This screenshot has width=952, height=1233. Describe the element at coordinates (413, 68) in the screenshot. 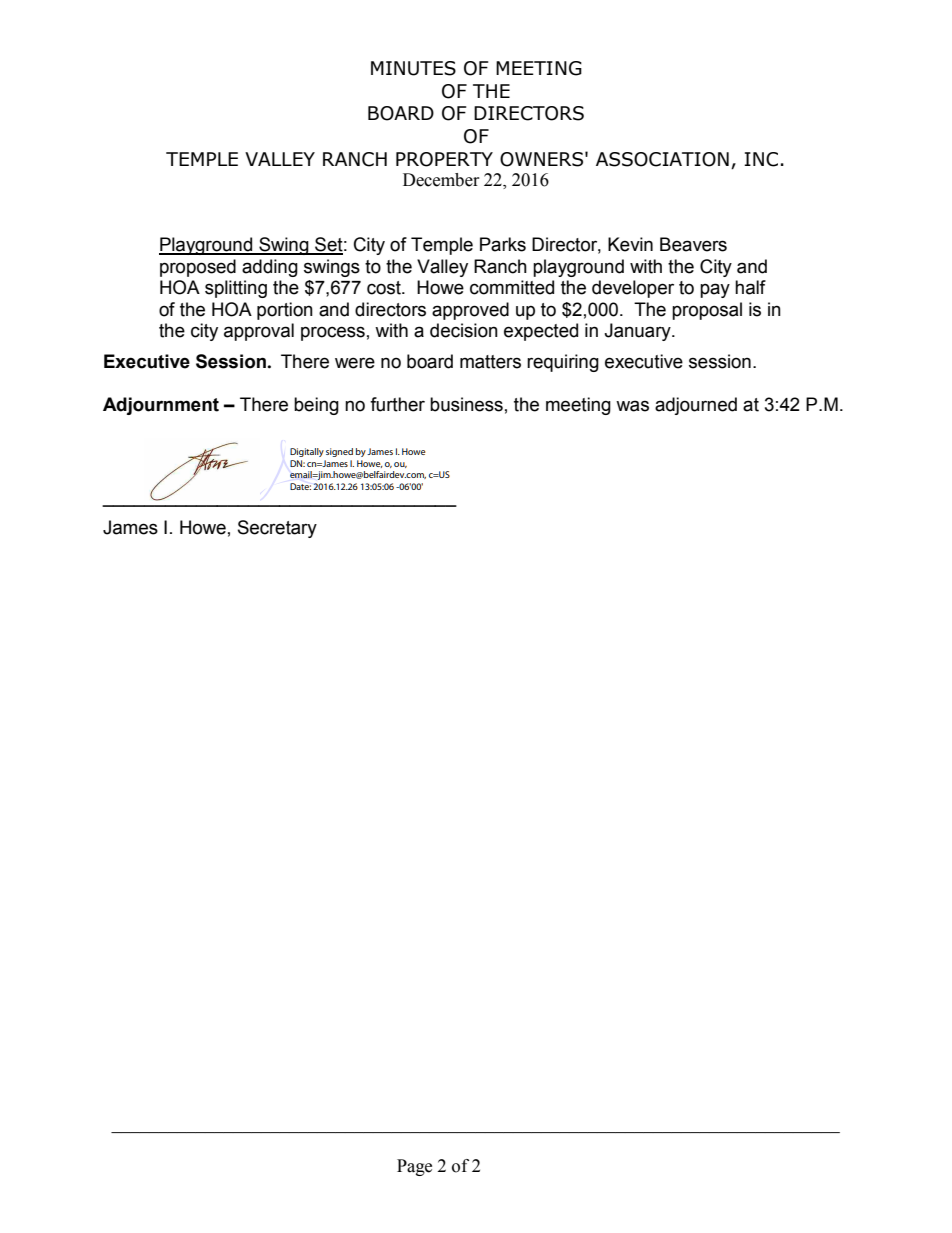

I see `MINUTES` at that location.
